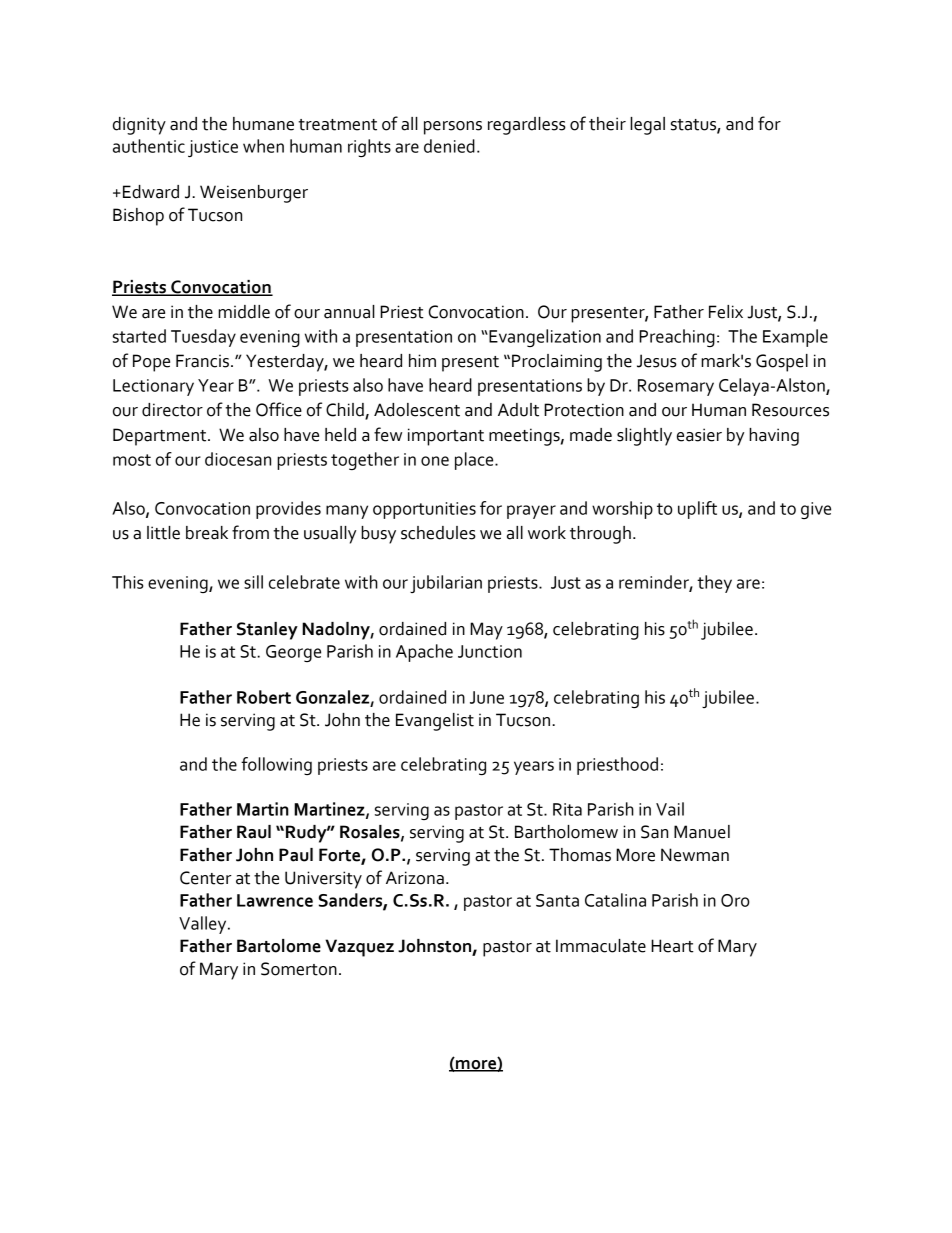 This document has height=1233, width=952. I want to click on break, so click(207, 533).
